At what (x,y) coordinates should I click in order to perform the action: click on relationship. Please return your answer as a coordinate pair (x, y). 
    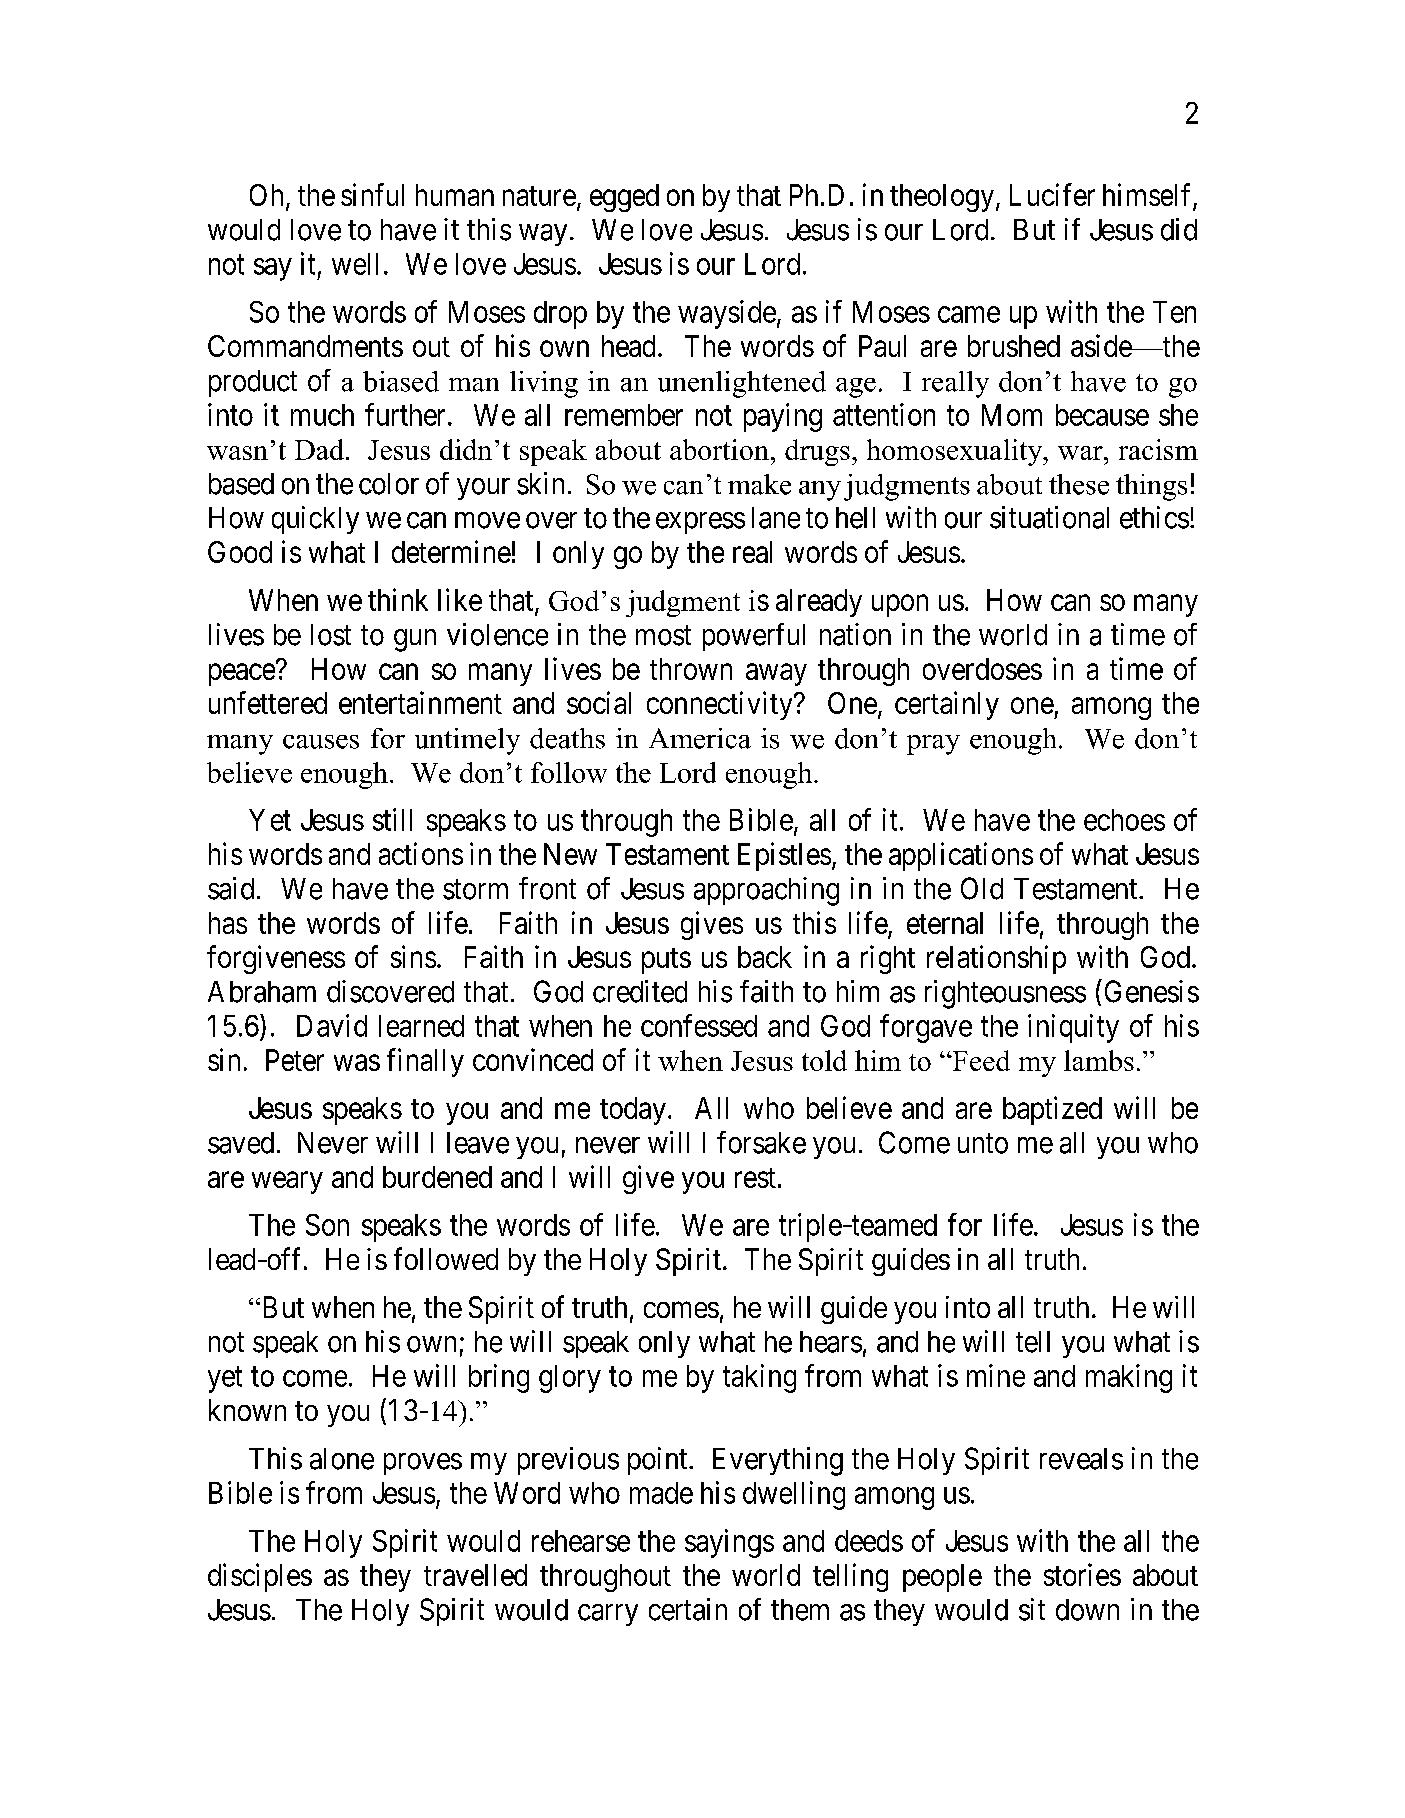
    Looking at the image, I should click on (996, 959).
